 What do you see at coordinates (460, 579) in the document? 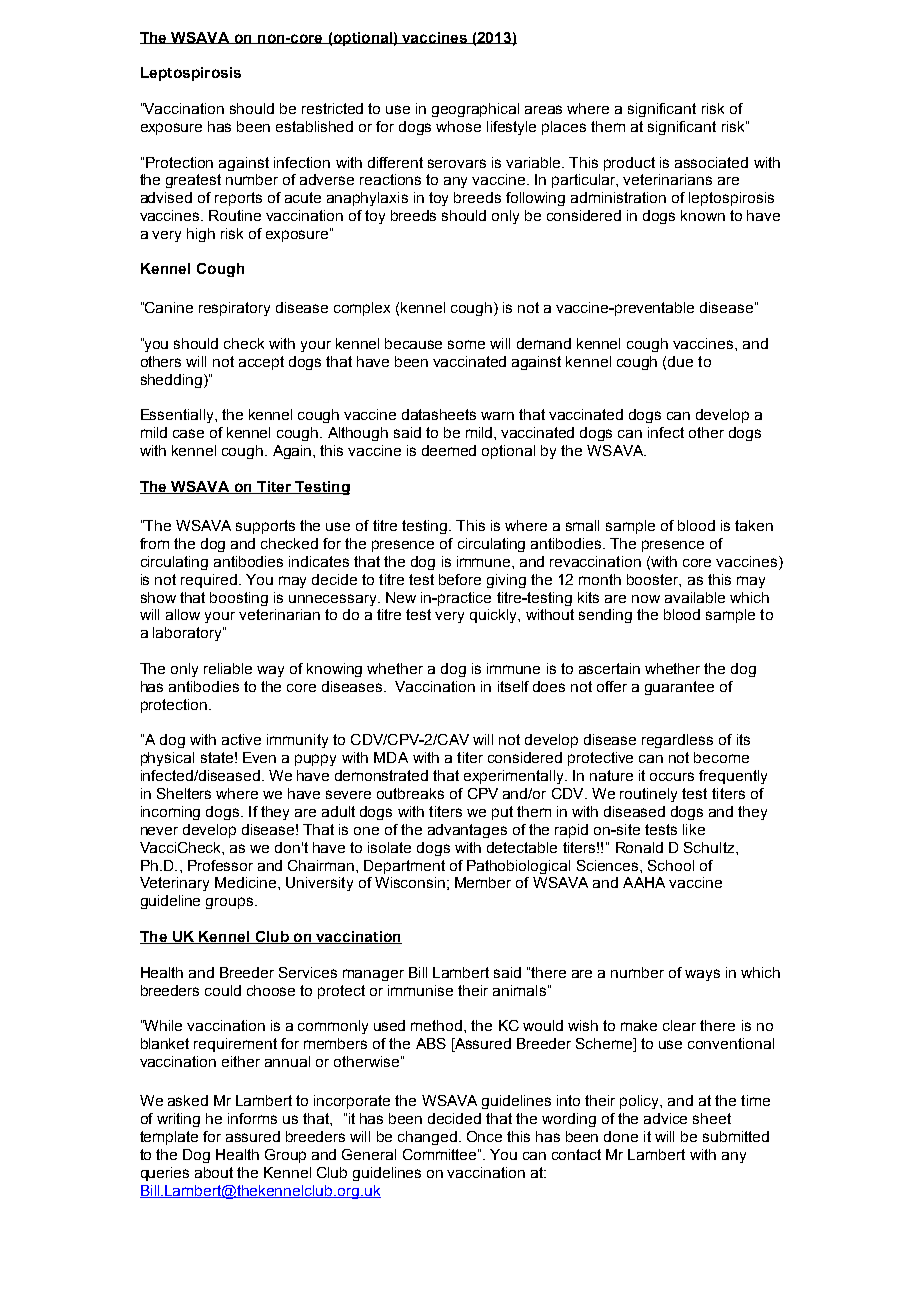
I see `before` at bounding box center [460, 579].
